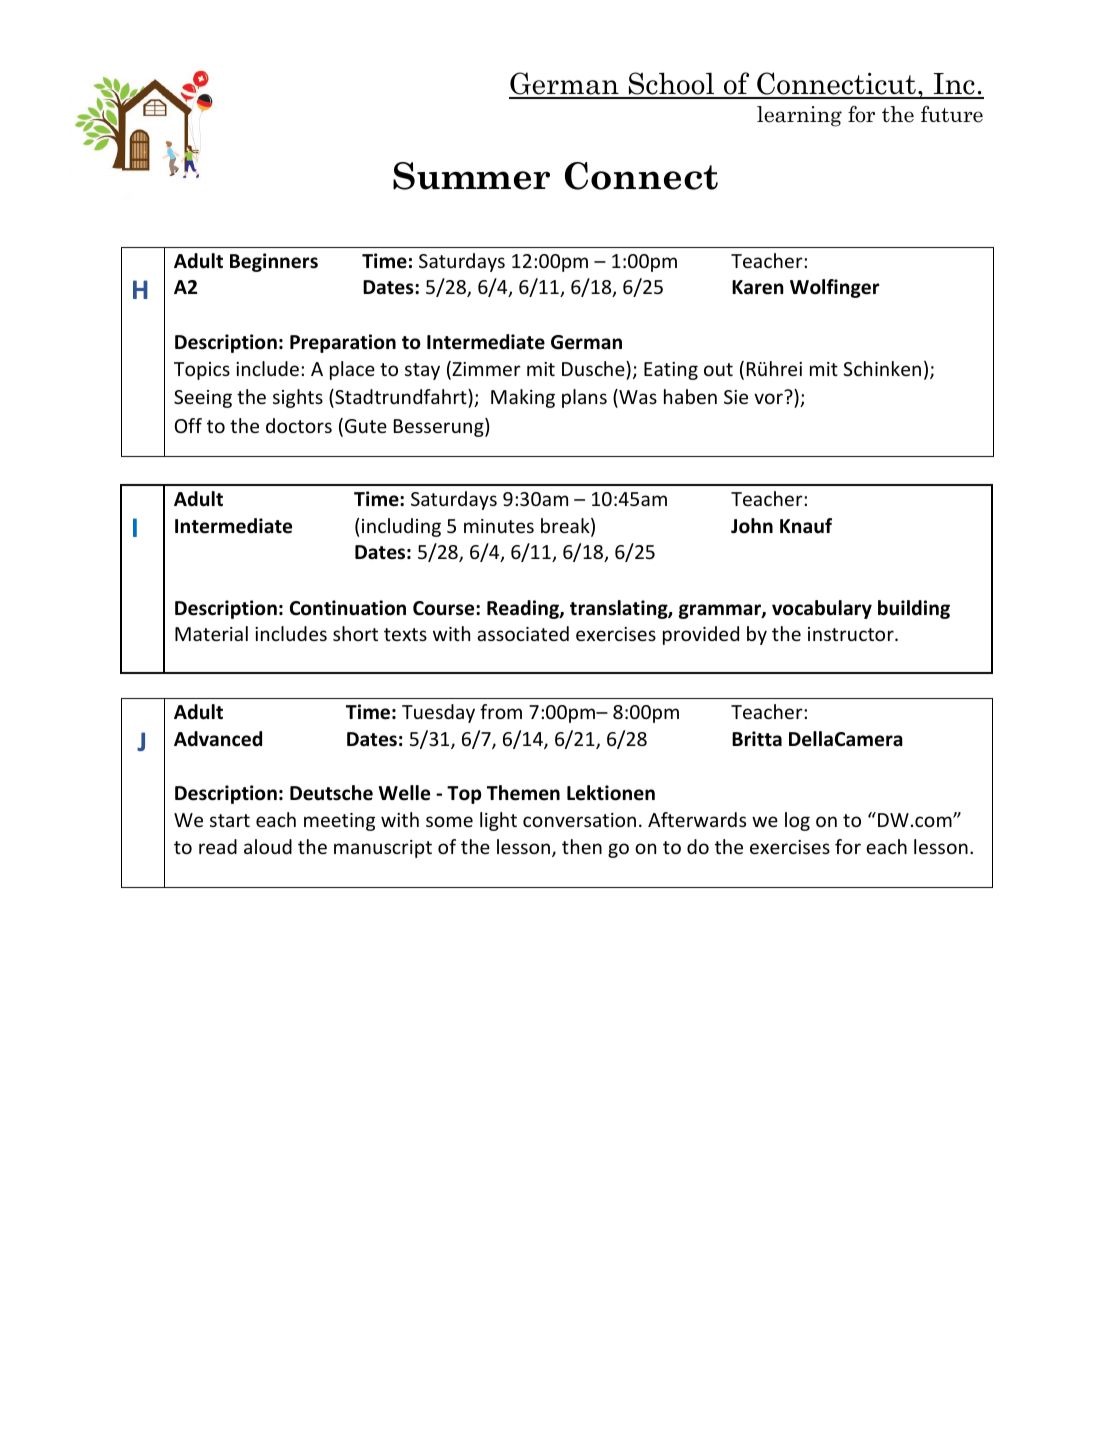 This screenshot has width=1115, height=1443. I want to click on Summer, so click(471, 176).
